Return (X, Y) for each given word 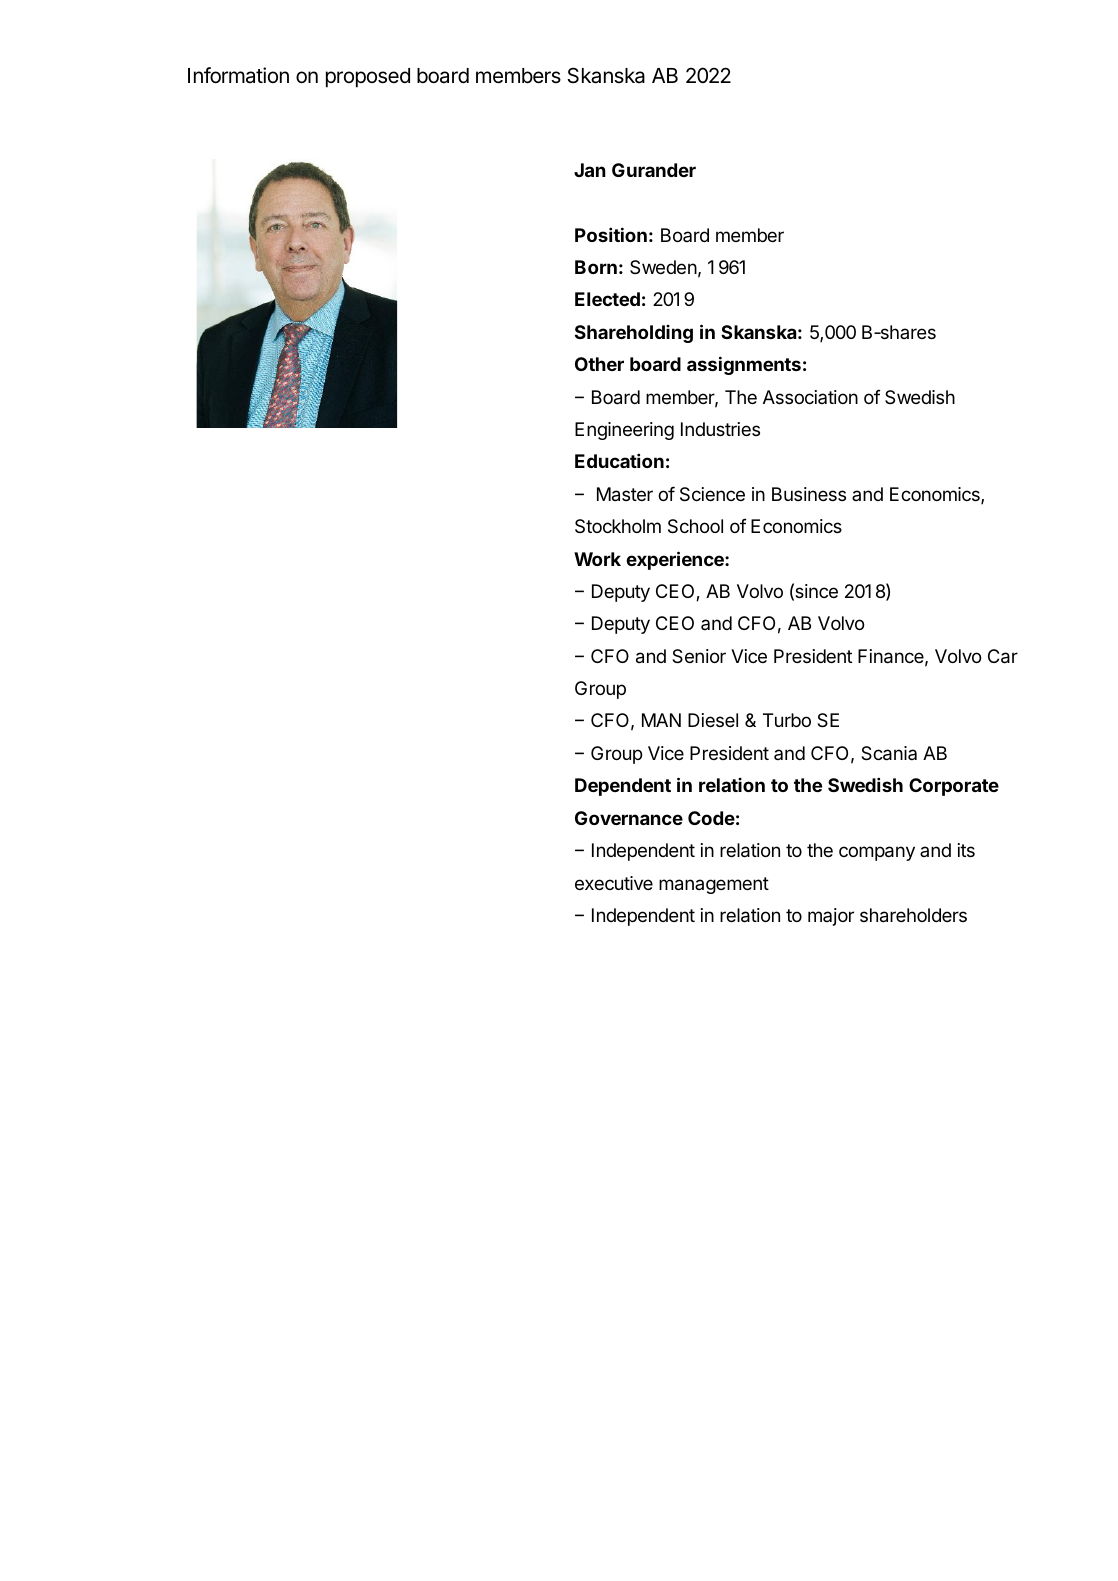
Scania (889, 753)
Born (596, 267)
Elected (607, 299)
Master (625, 494)
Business (809, 494)
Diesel (713, 720)
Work (597, 559)
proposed (368, 78)
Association (810, 397)
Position (611, 234)
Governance (629, 818)
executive (614, 883)
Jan (590, 170)
